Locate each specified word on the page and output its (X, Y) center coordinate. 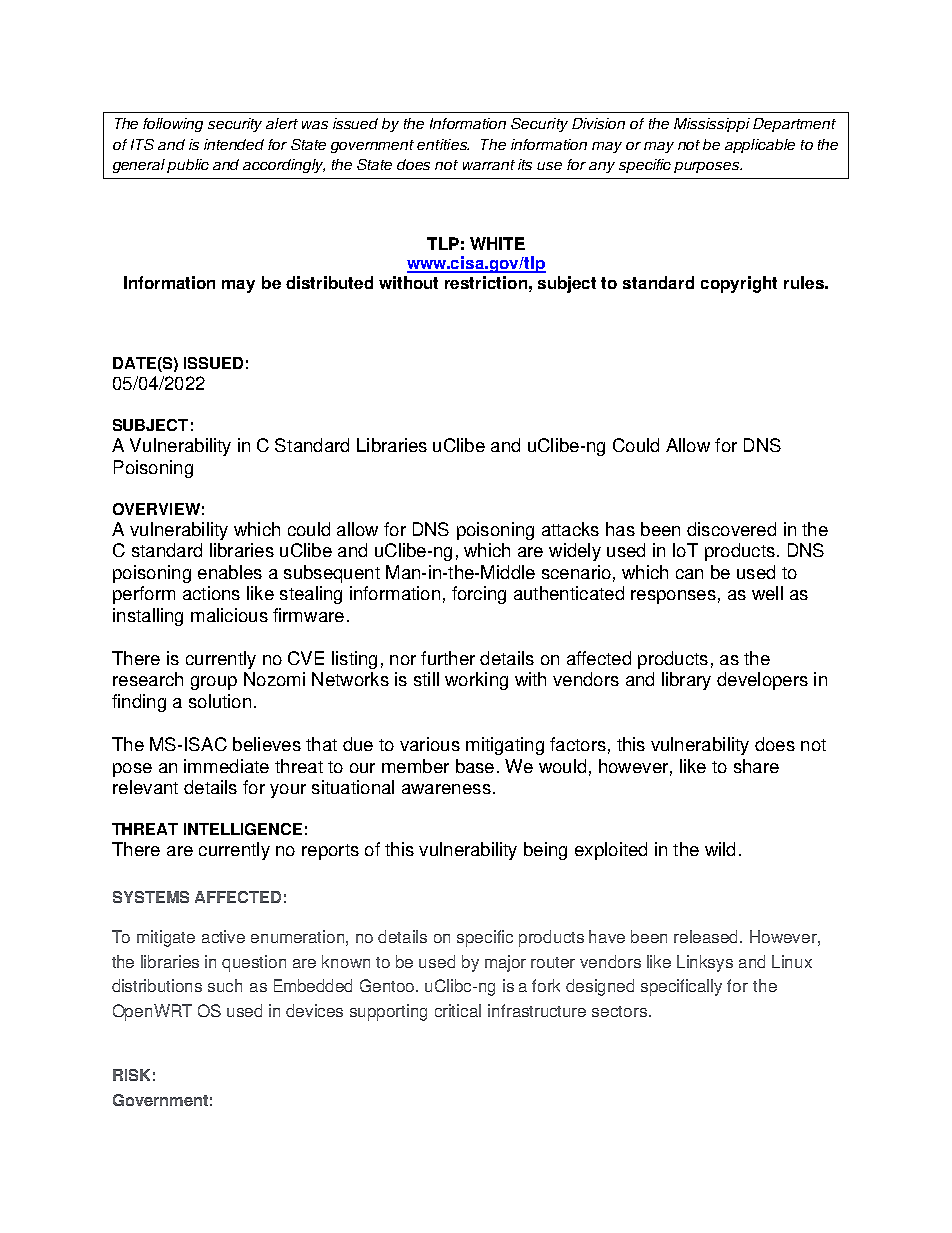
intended (234, 144)
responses (673, 597)
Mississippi (712, 125)
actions (211, 593)
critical (458, 1010)
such (225, 985)
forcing (479, 595)
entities (443, 144)
